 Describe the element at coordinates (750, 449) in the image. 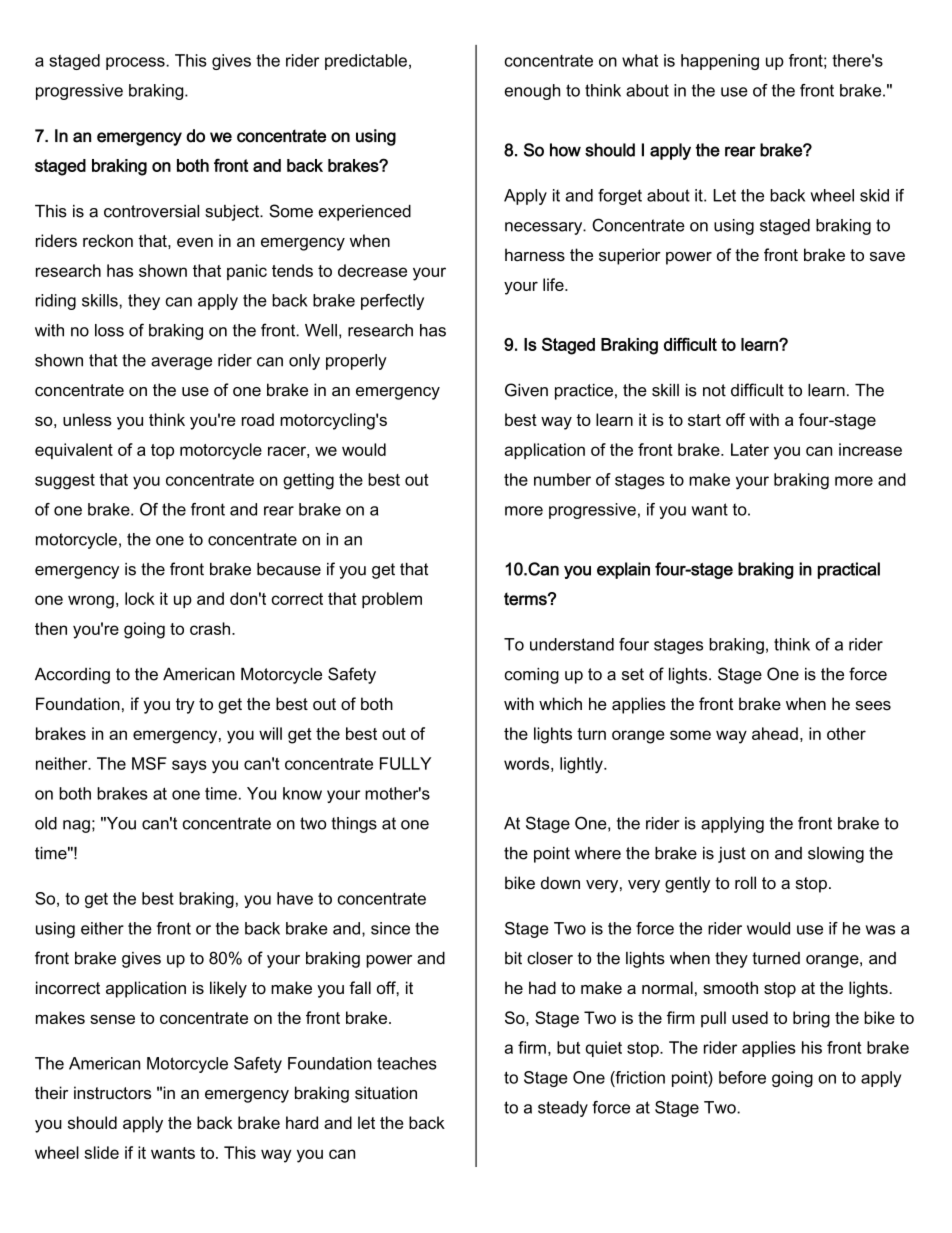

I see `Later` at that location.
